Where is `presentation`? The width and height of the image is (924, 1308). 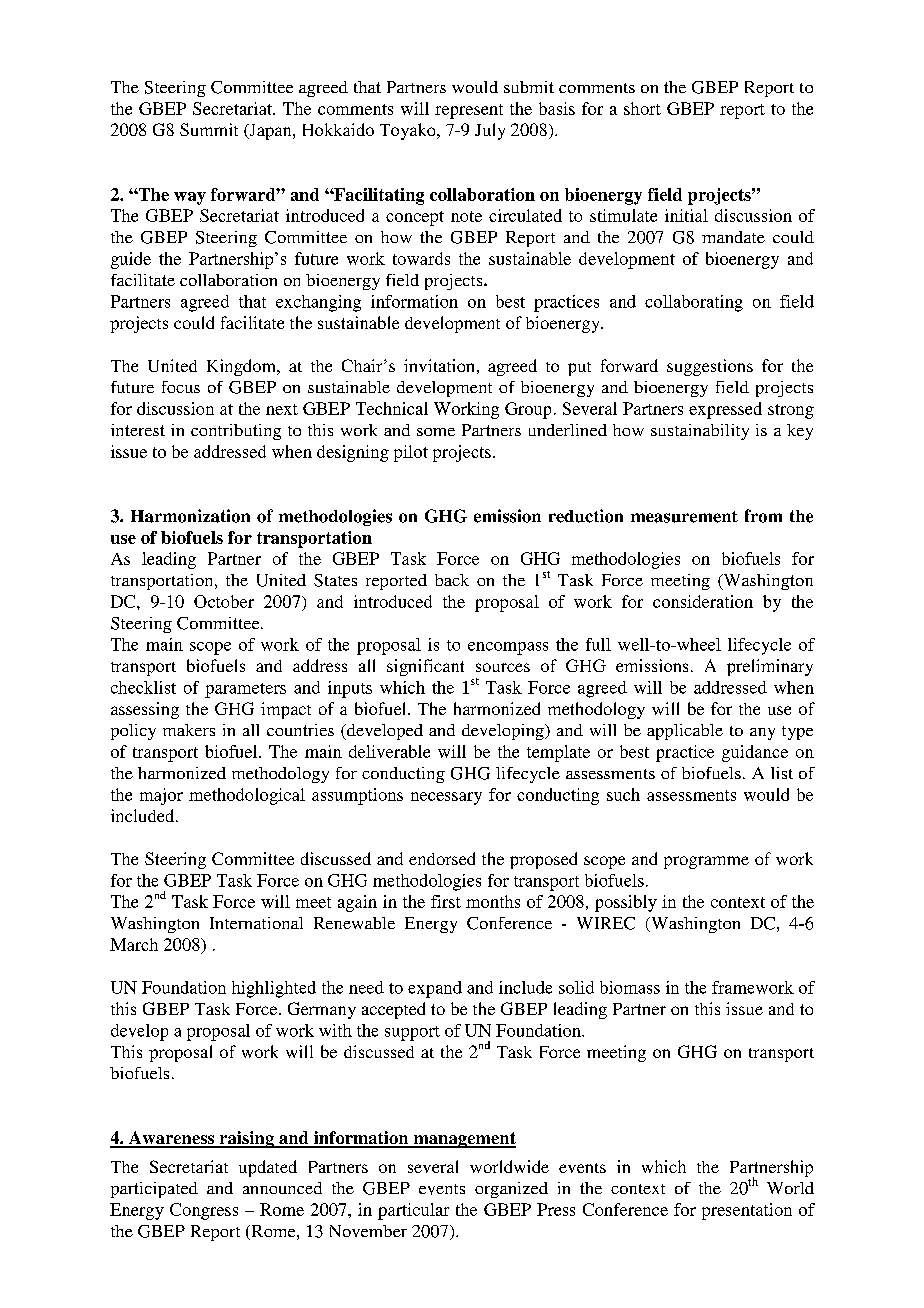
presentation is located at coordinates (747, 1211).
